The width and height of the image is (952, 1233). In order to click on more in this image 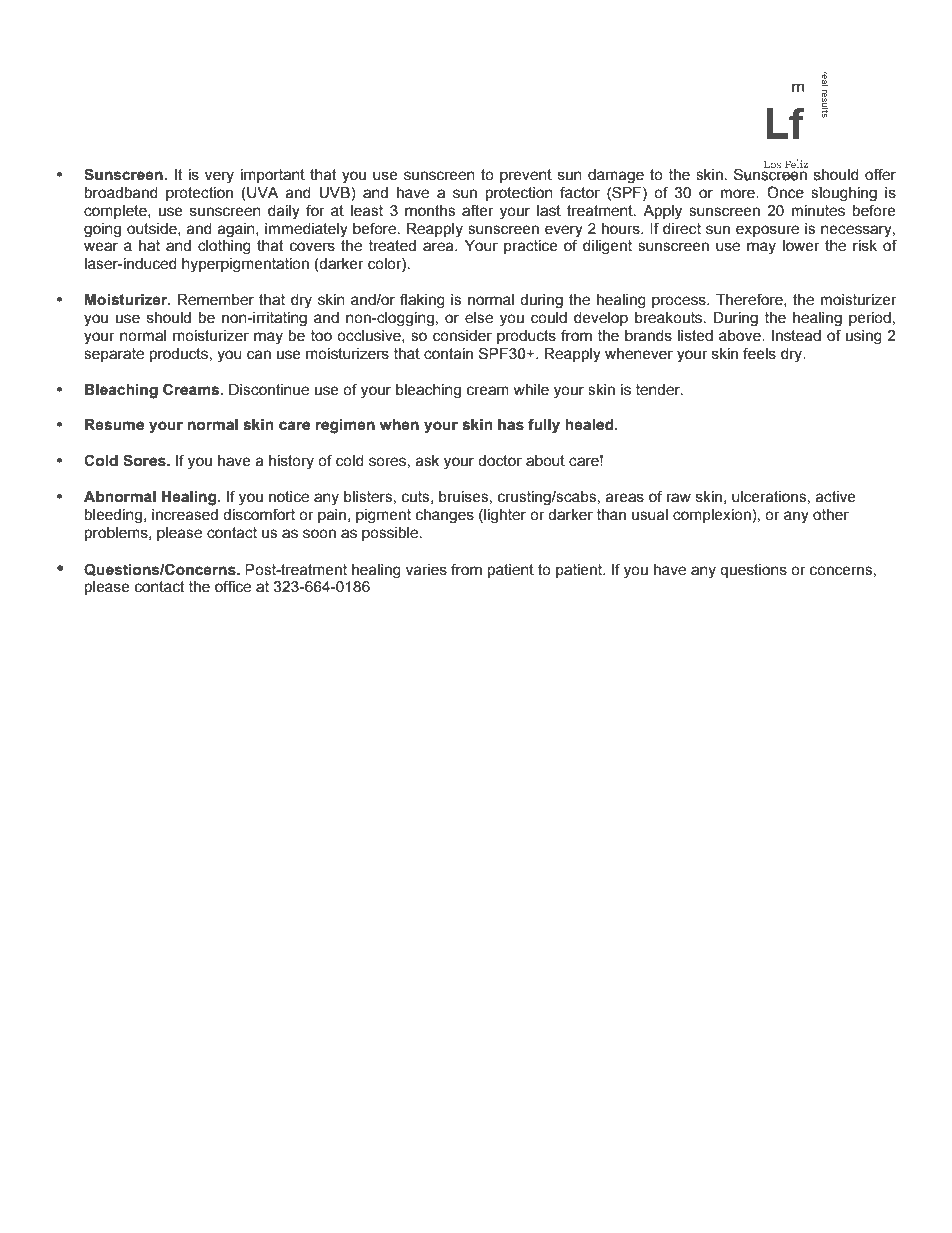, I will do `click(739, 193)`.
